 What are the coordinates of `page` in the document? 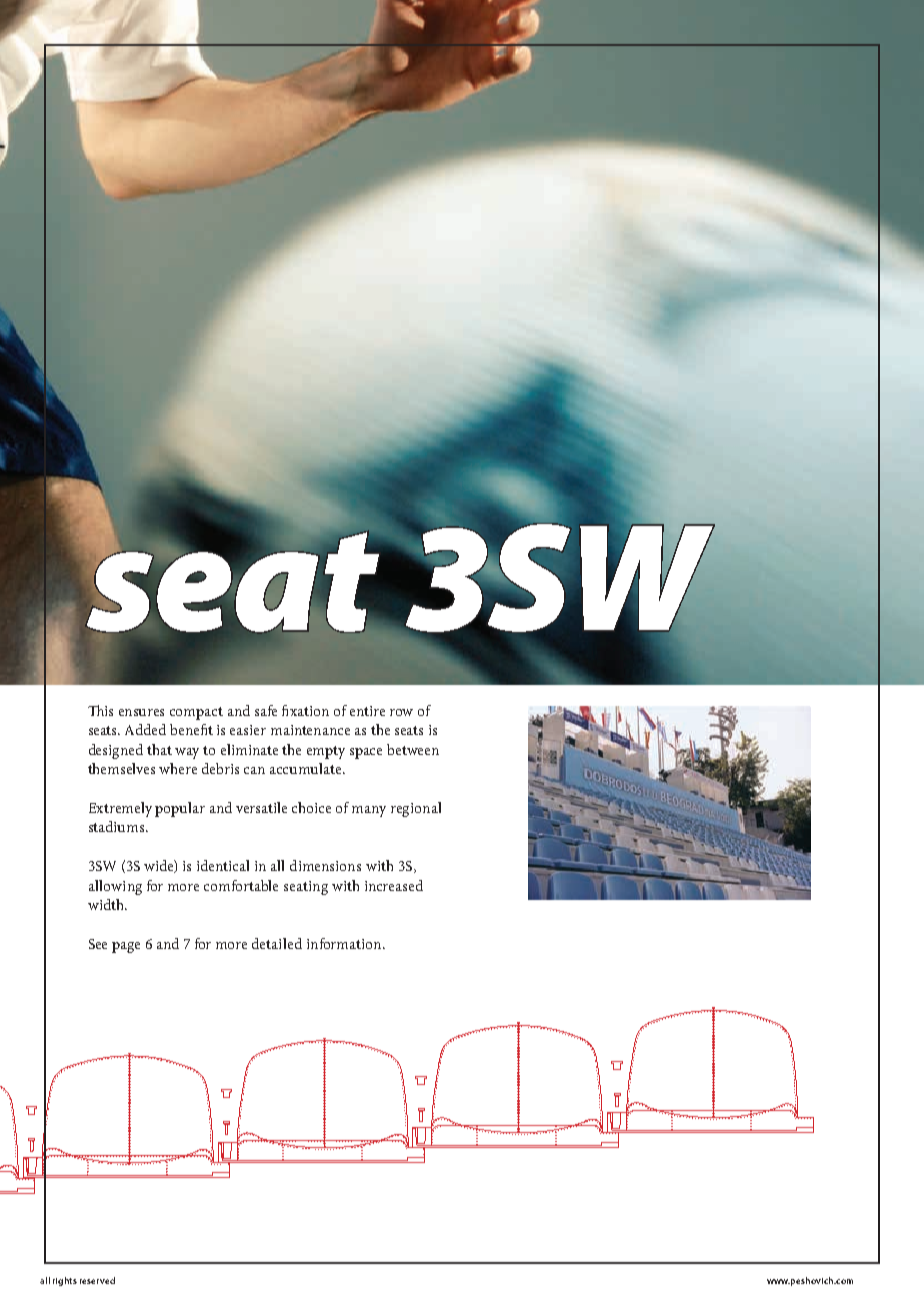 It's located at (126, 947).
